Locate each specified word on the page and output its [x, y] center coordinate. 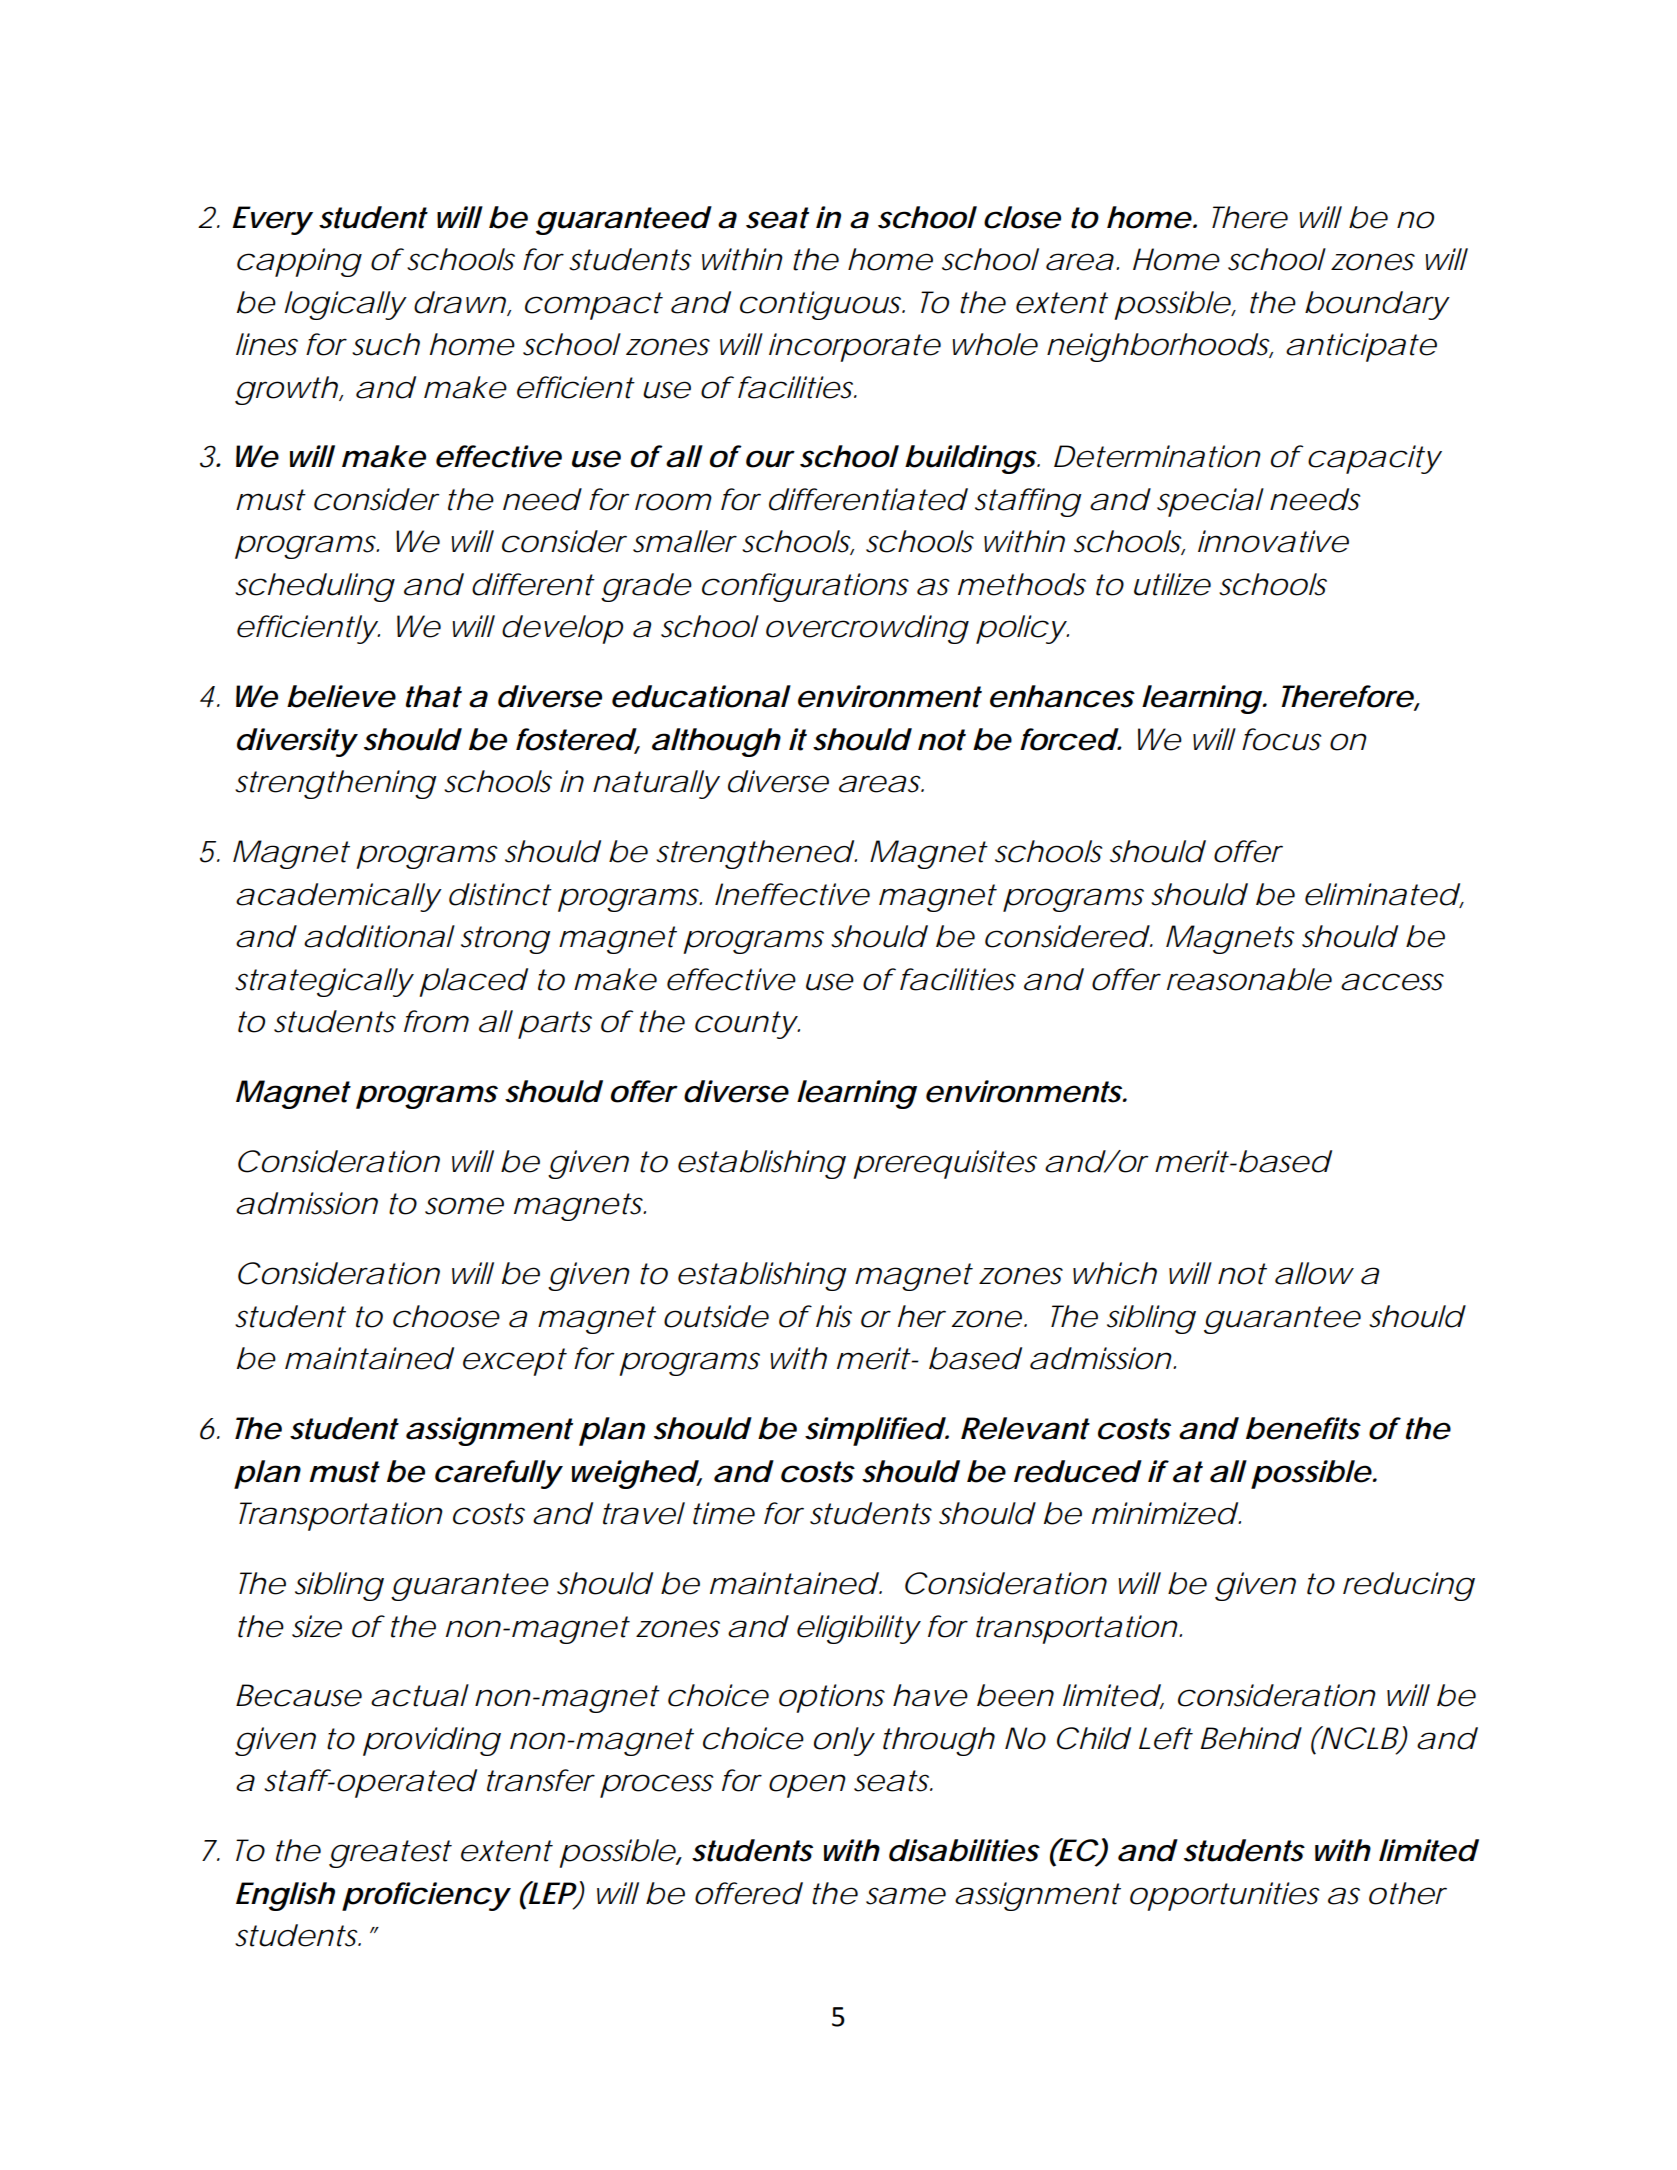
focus [1281, 739]
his [834, 1316]
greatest [390, 1854]
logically [344, 305]
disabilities [964, 1850]
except [515, 1362]
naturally [655, 784]
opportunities [1224, 1896]
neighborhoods [1160, 347]
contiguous [822, 305]
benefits [1303, 1428]
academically [338, 897]
